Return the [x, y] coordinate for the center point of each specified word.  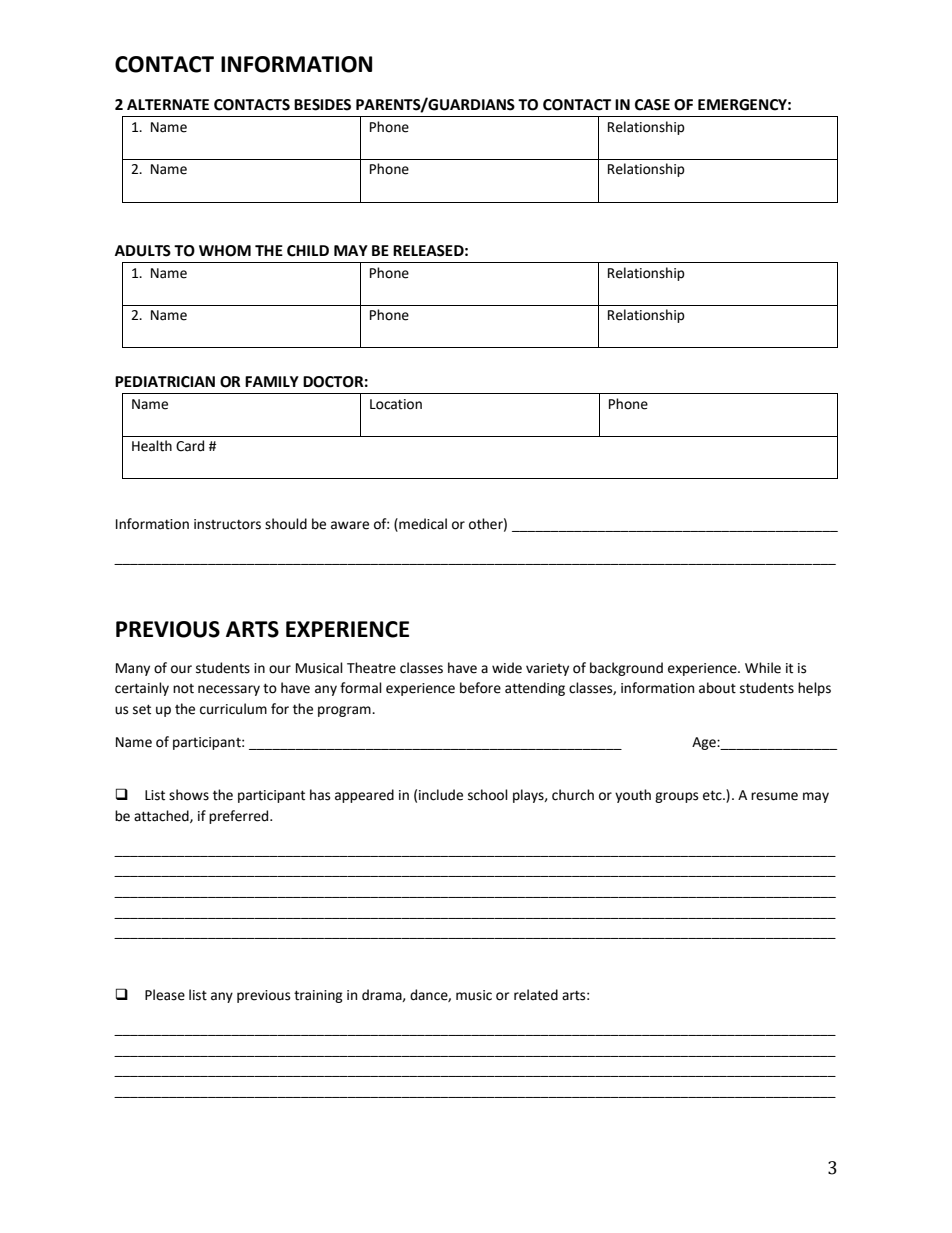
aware [350, 525]
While [763, 668]
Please [165, 995]
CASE [652, 105]
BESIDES [322, 105]
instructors [227, 524]
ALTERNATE [168, 104]
